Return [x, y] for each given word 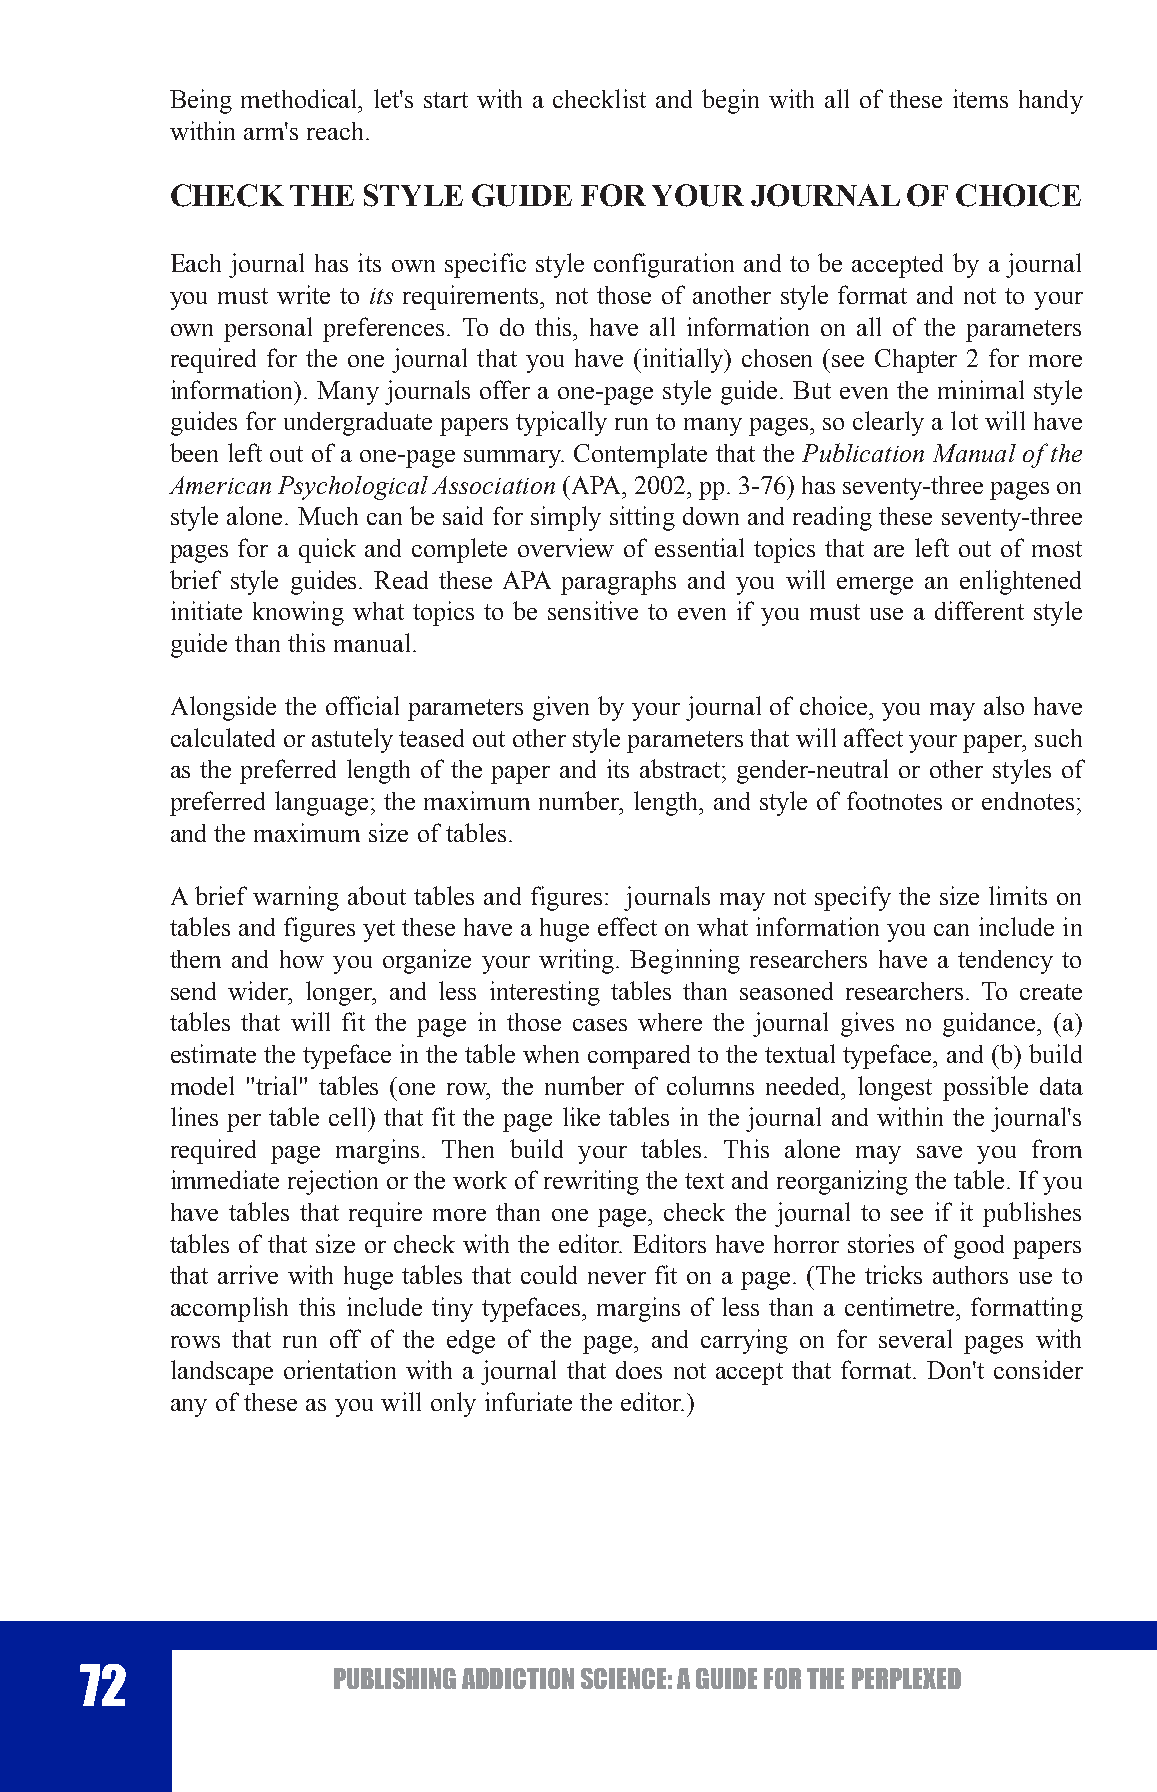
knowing [298, 613]
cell [349, 1116]
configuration [664, 265]
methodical [300, 98]
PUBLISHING [395, 1678]
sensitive [593, 610]
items [980, 98]
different [979, 610]
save [939, 1152]
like [581, 1116]
